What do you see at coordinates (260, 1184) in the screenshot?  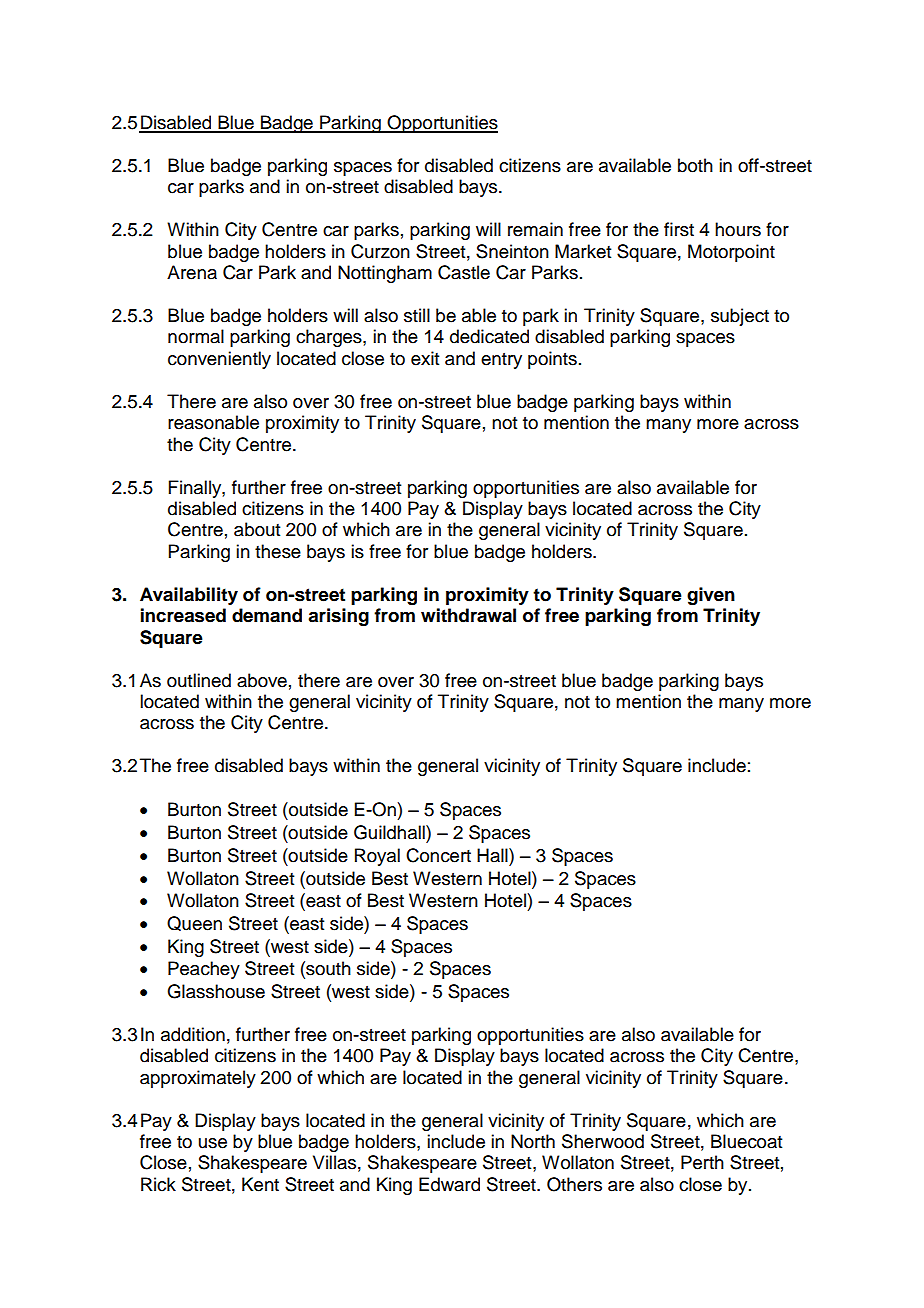 I see `Kent` at bounding box center [260, 1184].
